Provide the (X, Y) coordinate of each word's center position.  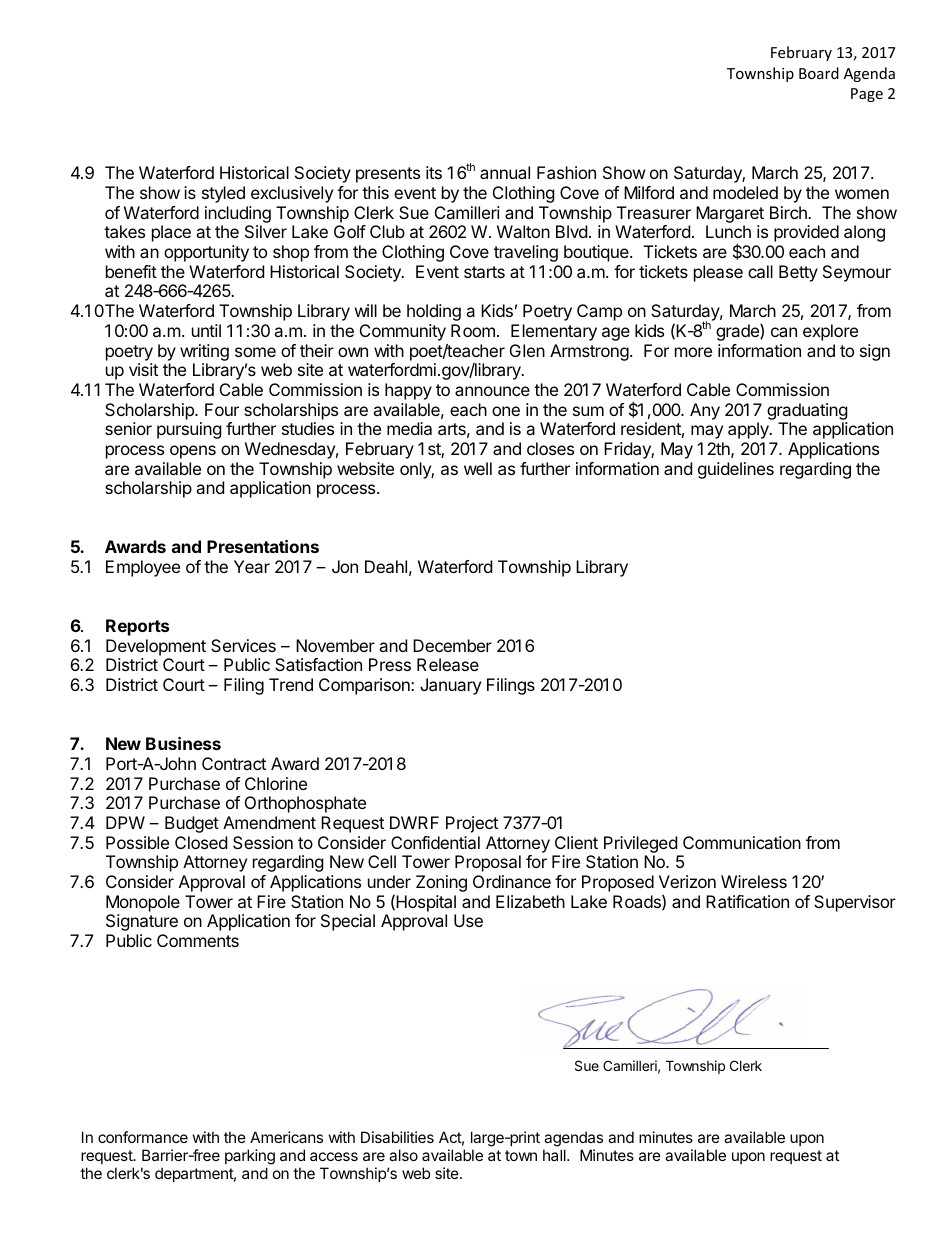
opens (193, 452)
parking (250, 1157)
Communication (742, 842)
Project (472, 824)
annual (505, 172)
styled (223, 194)
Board (819, 73)
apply (749, 430)
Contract (234, 763)
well (478, 468)
